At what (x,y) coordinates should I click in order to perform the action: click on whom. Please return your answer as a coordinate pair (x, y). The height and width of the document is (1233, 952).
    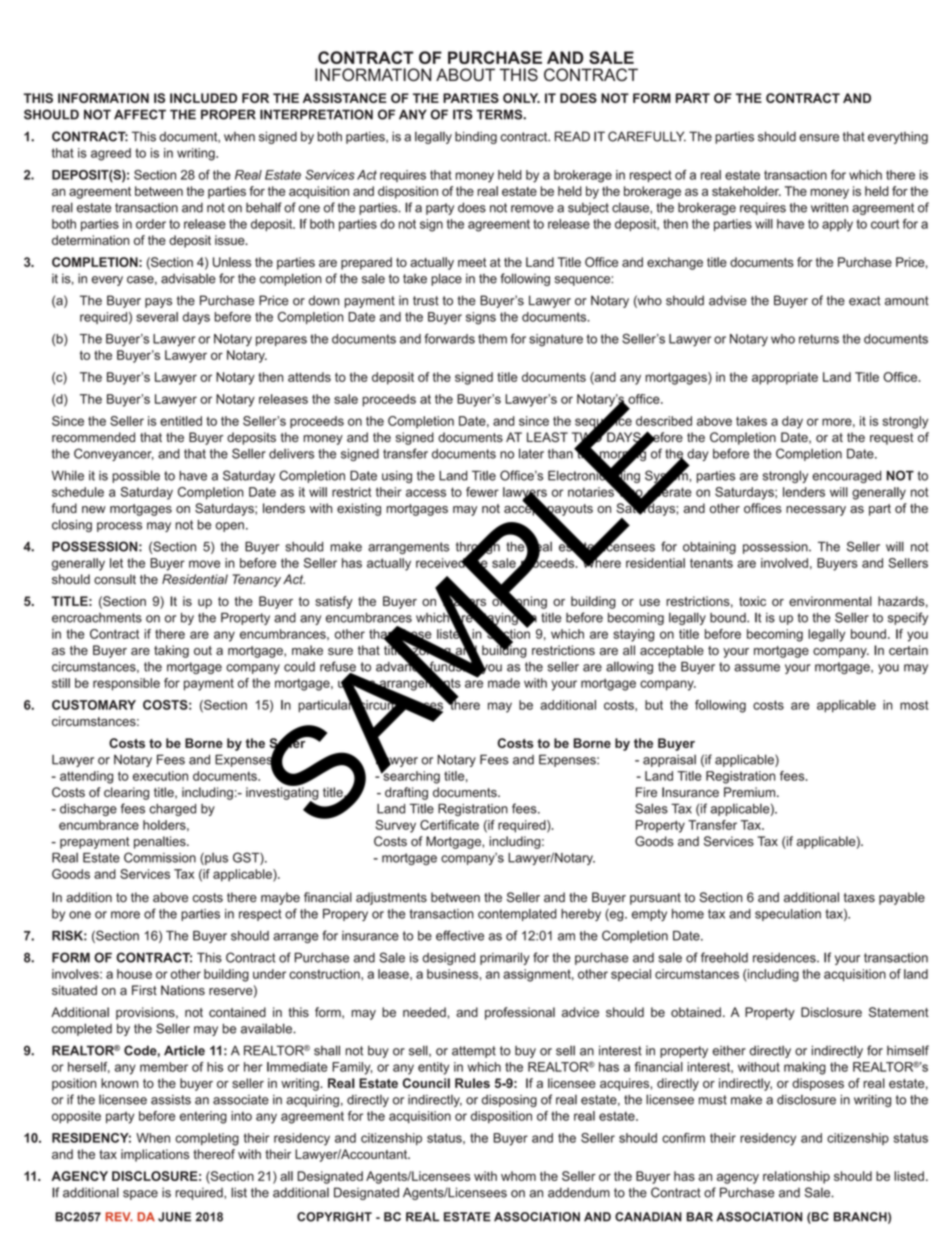
    Looking at the image, I should click on (518, 1176).
